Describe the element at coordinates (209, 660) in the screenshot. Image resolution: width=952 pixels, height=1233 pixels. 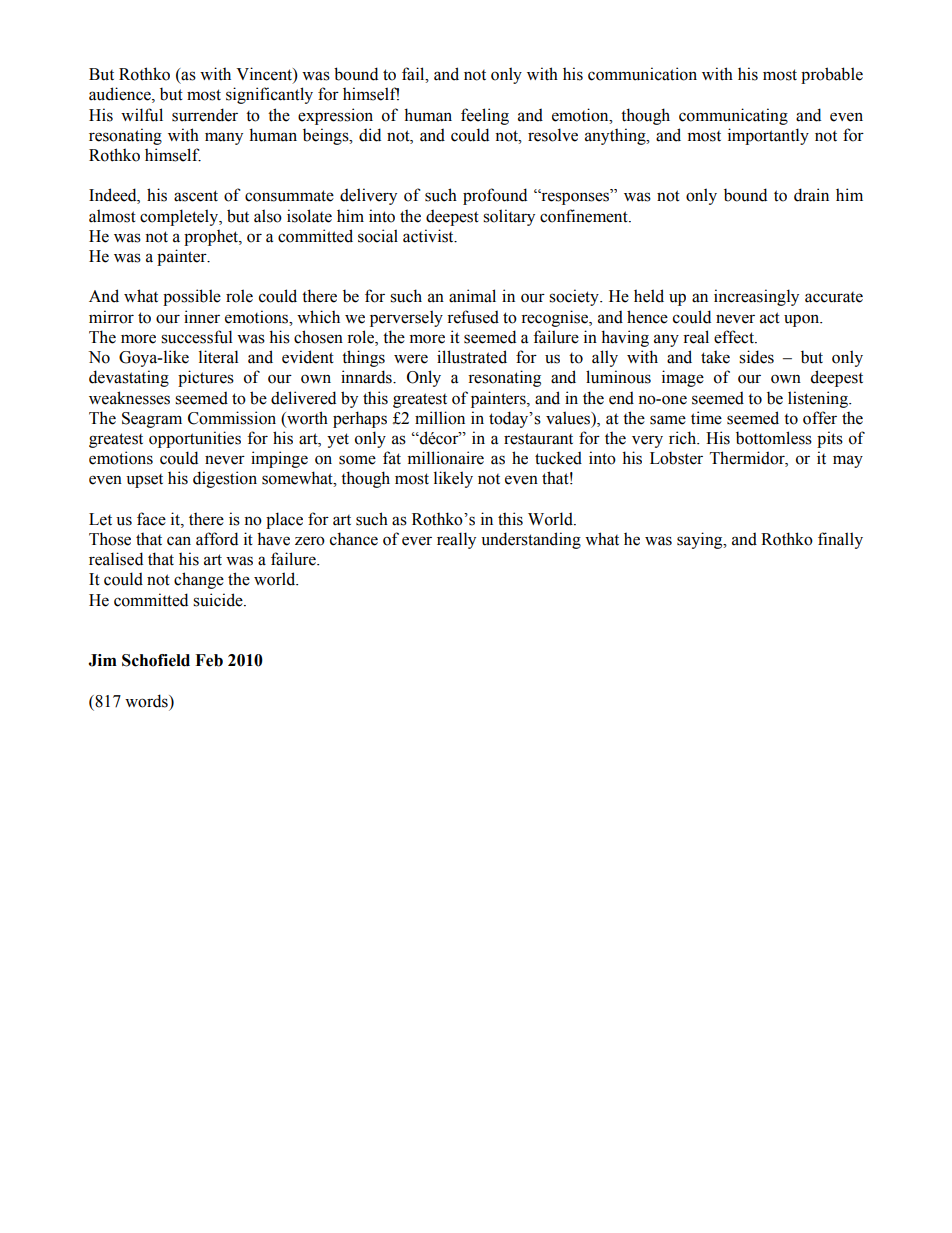
I see `Feb` at that location.
